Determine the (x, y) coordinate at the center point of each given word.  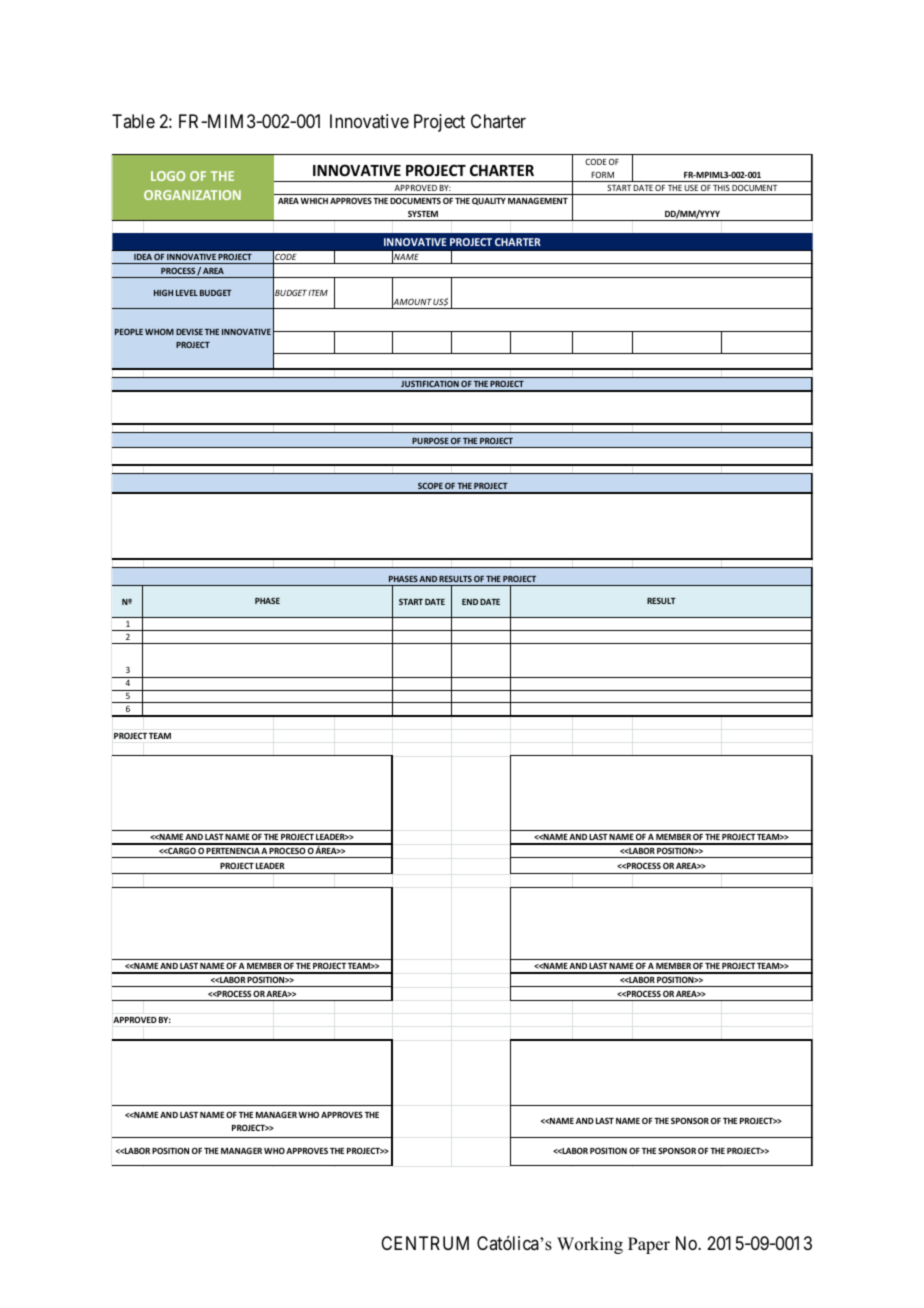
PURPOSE (430, 441)
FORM (602, 175)
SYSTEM (423, 213)
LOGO (168, 176)
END (470, 602)
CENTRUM (425, 1243)
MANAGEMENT (538, 200)
